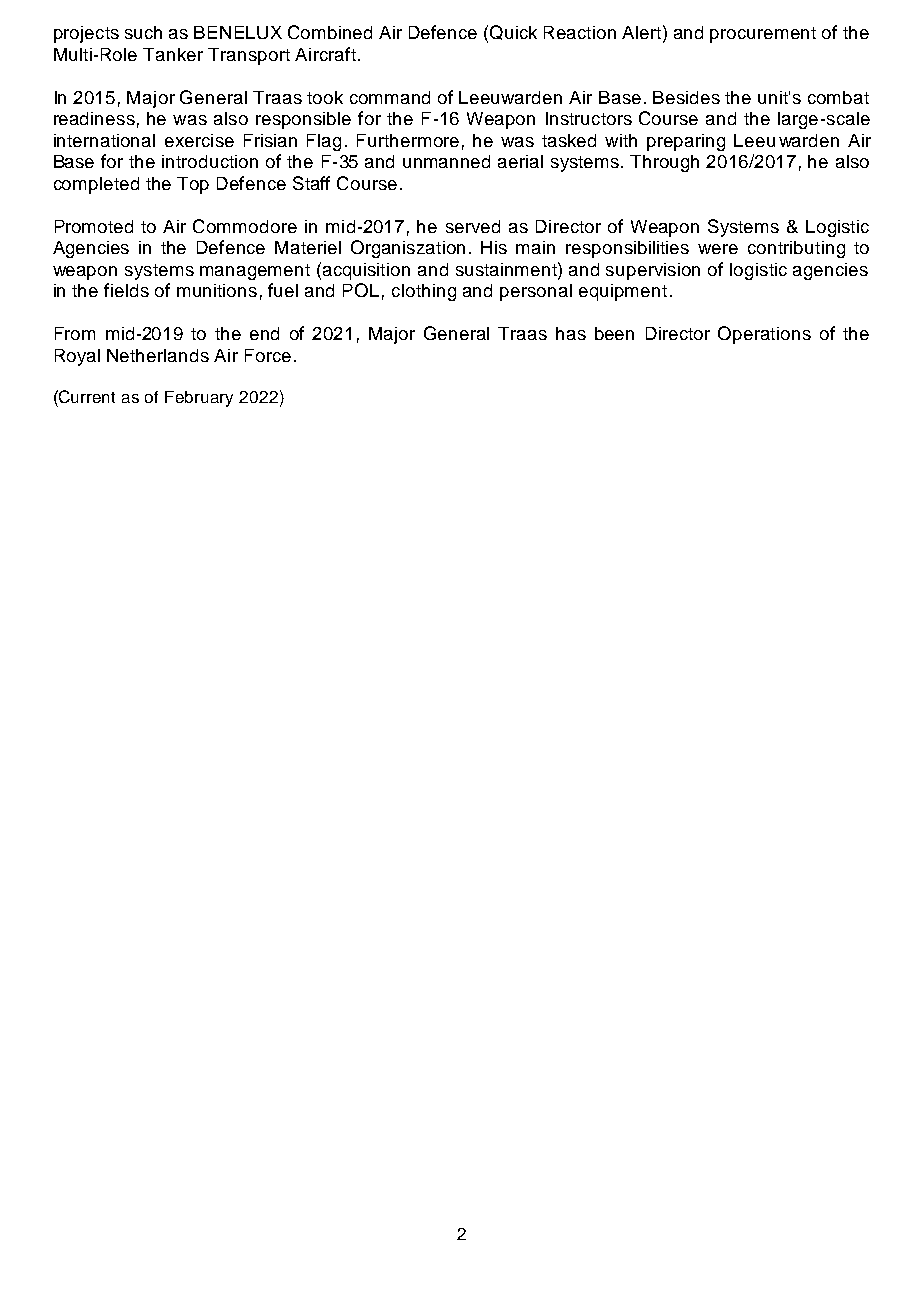 The height and width of the image is (1307, 924). What do you see at coordinates (199, 399) in the image?
I see `February` at bounding box center [199, 399].
